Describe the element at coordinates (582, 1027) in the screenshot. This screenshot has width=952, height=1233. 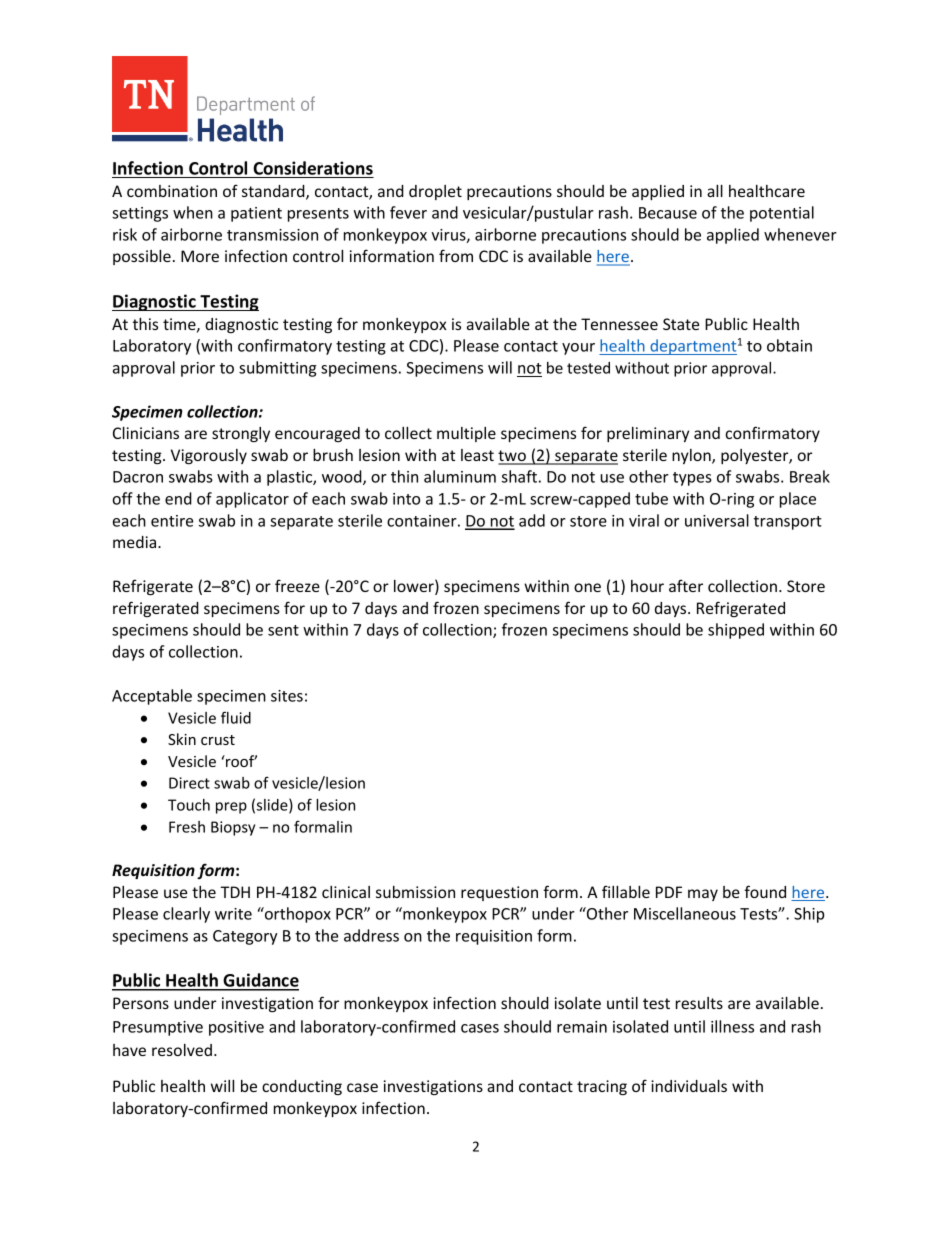
I see `remain` at that location.
